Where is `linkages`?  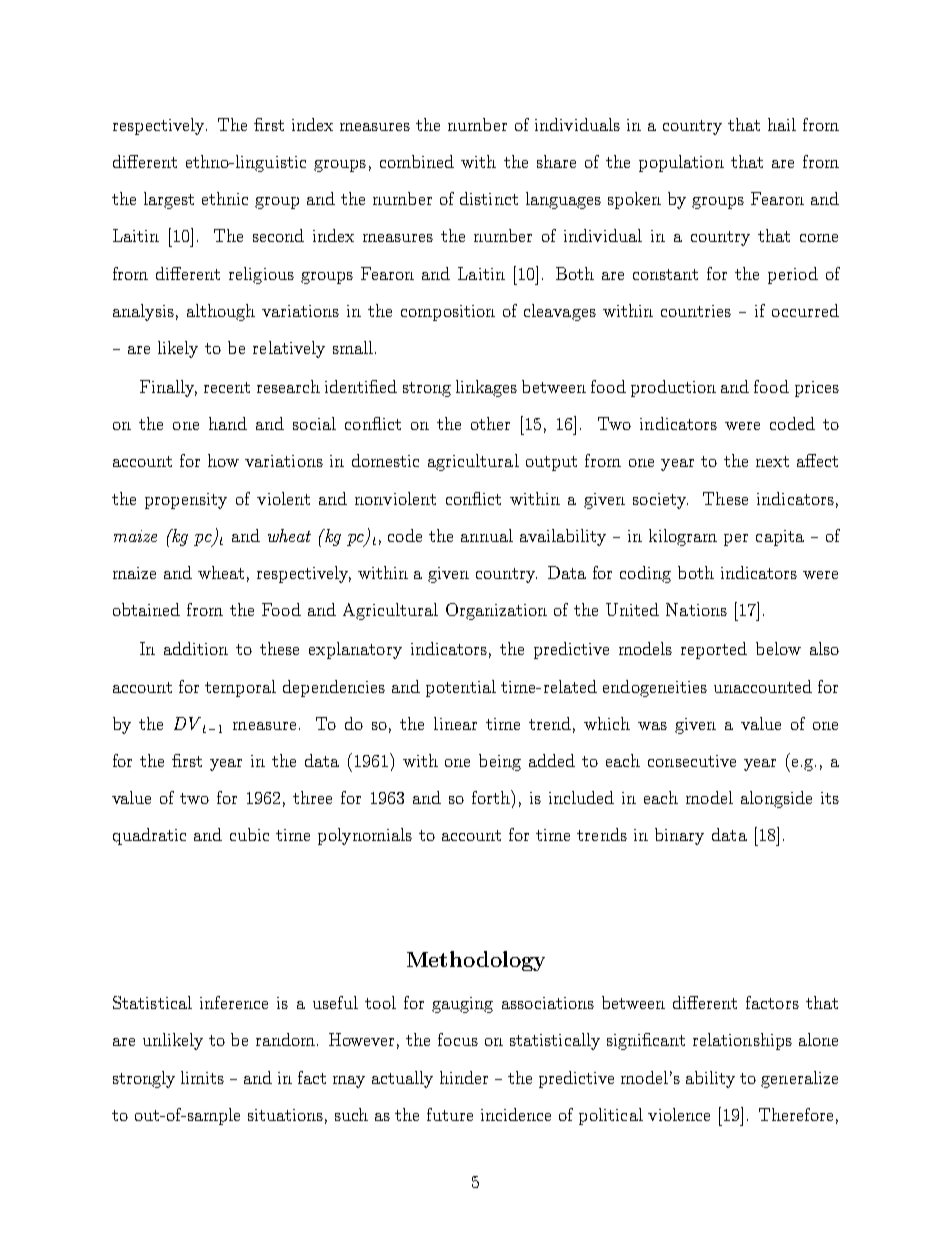 linkages is located at coordinates (486, 388).
